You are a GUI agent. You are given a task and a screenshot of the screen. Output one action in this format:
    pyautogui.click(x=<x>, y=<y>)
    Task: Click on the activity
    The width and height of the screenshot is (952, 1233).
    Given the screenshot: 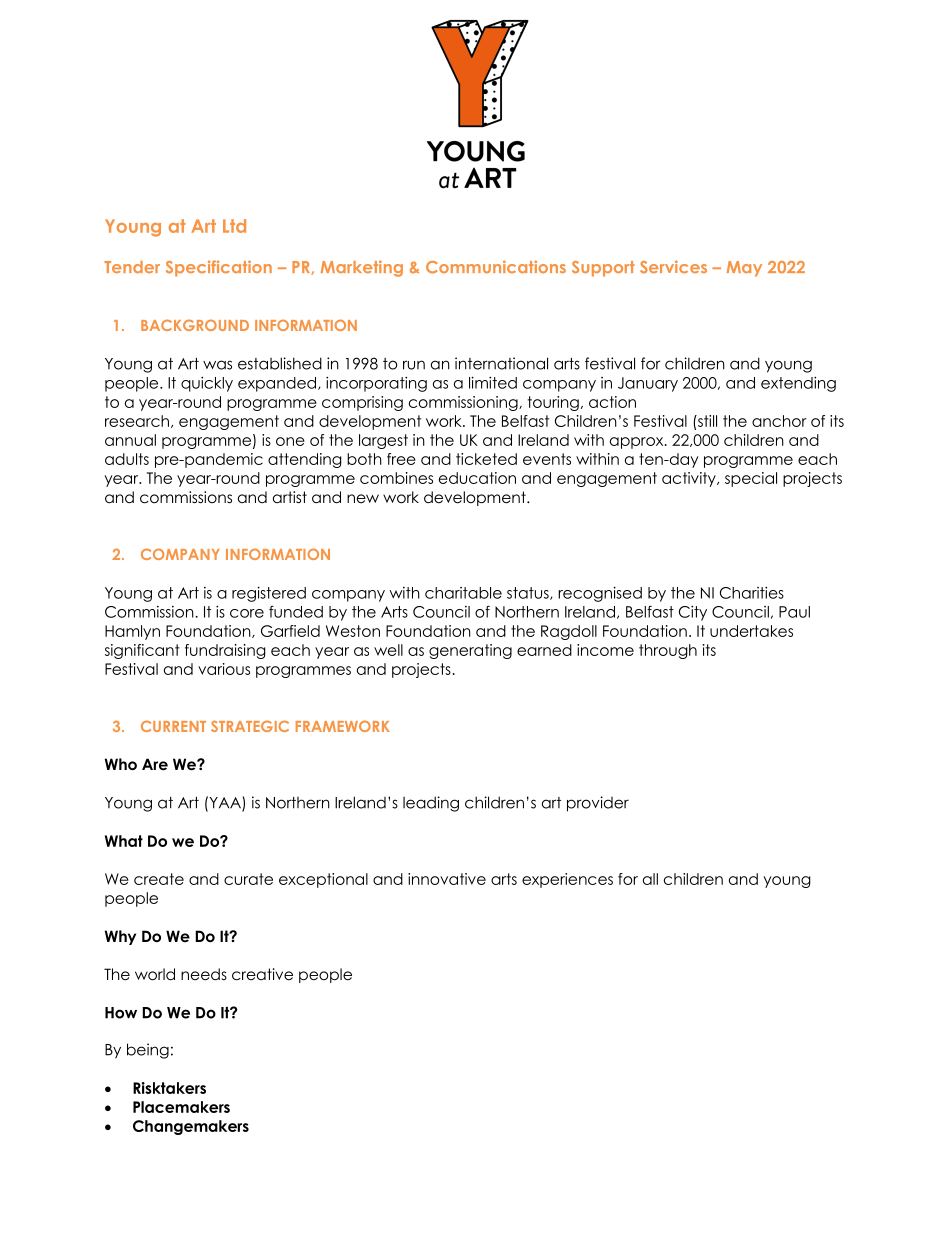 What is the action you would take?
    pyautogui.click(x=690, y=479)
